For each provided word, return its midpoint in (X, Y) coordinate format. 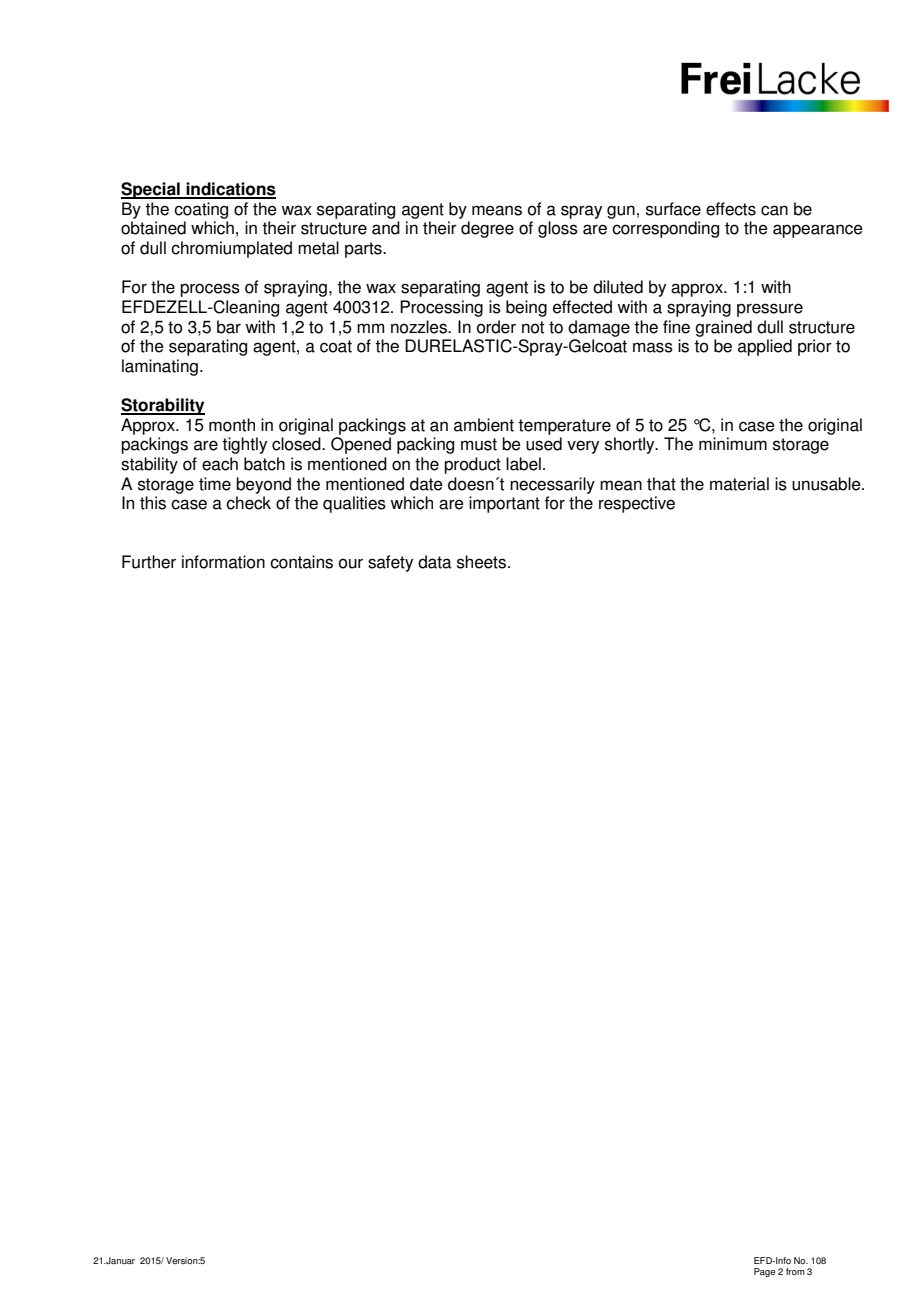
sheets (481, 562)
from (795, 1271)
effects (731, 209)
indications (230, 190)
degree (487, 229)
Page (764, 1272)
